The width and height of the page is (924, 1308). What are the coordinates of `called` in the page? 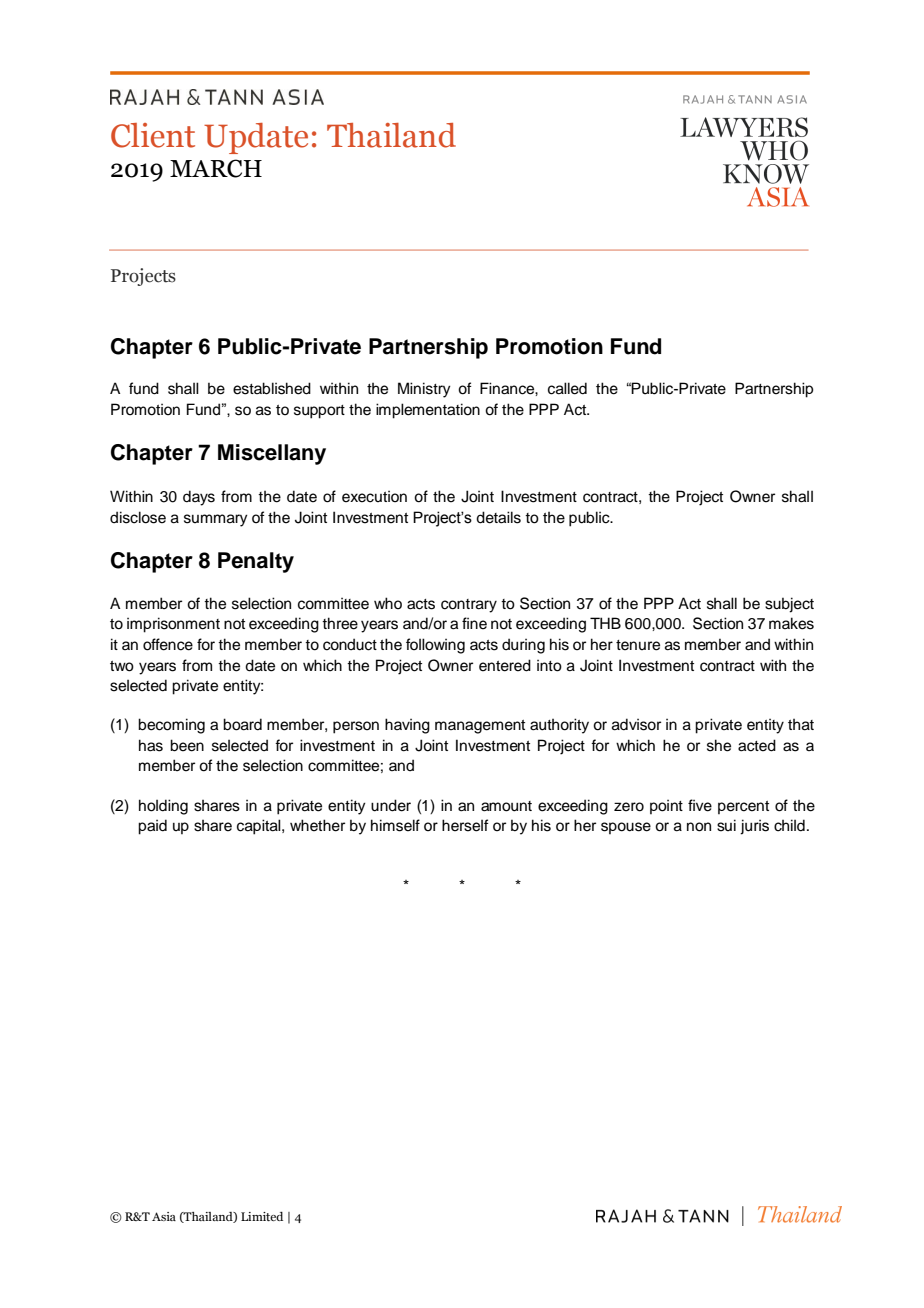 It's located at (567, 388).
